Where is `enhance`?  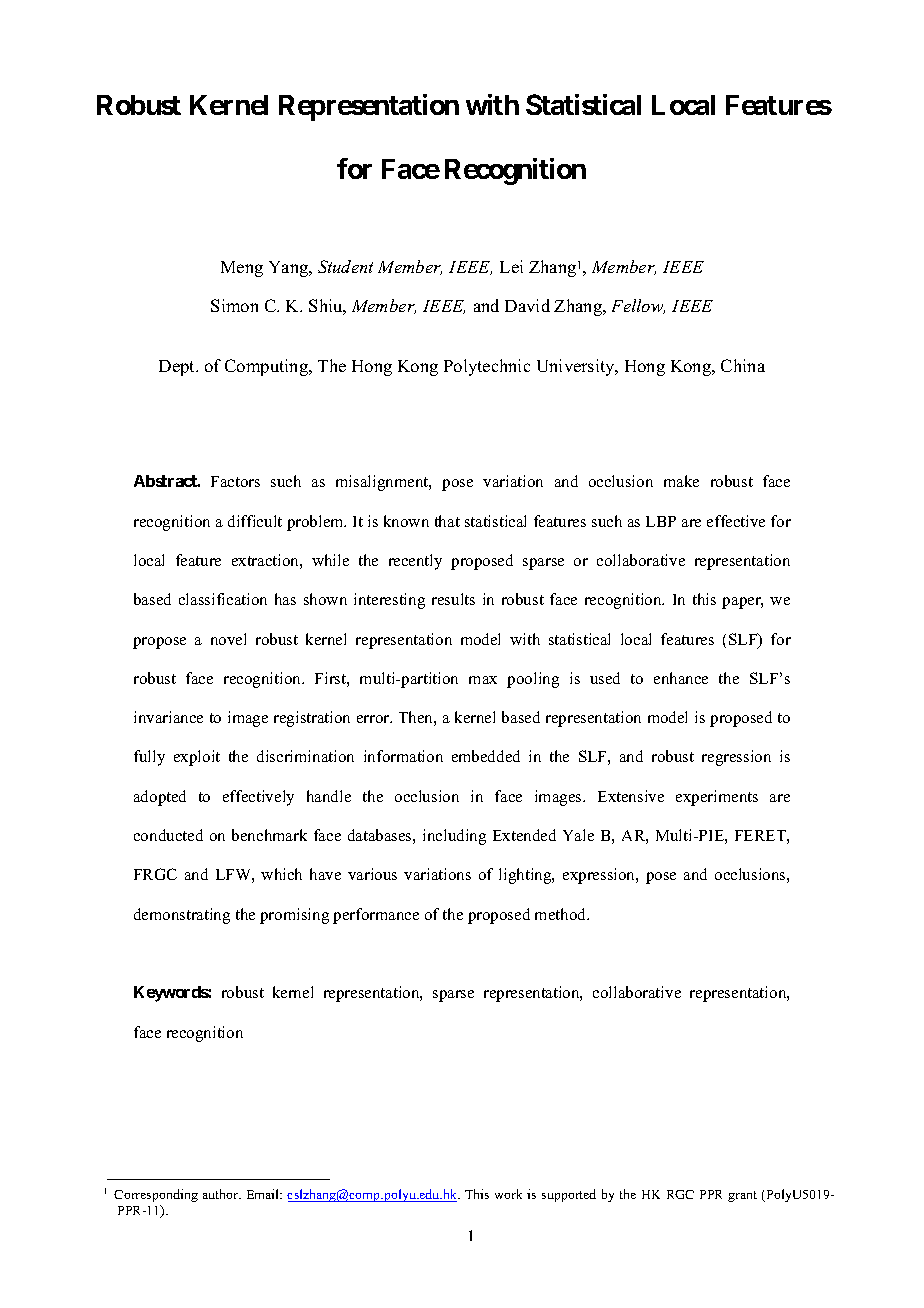 enhance is located at coordinates (681, 678).
